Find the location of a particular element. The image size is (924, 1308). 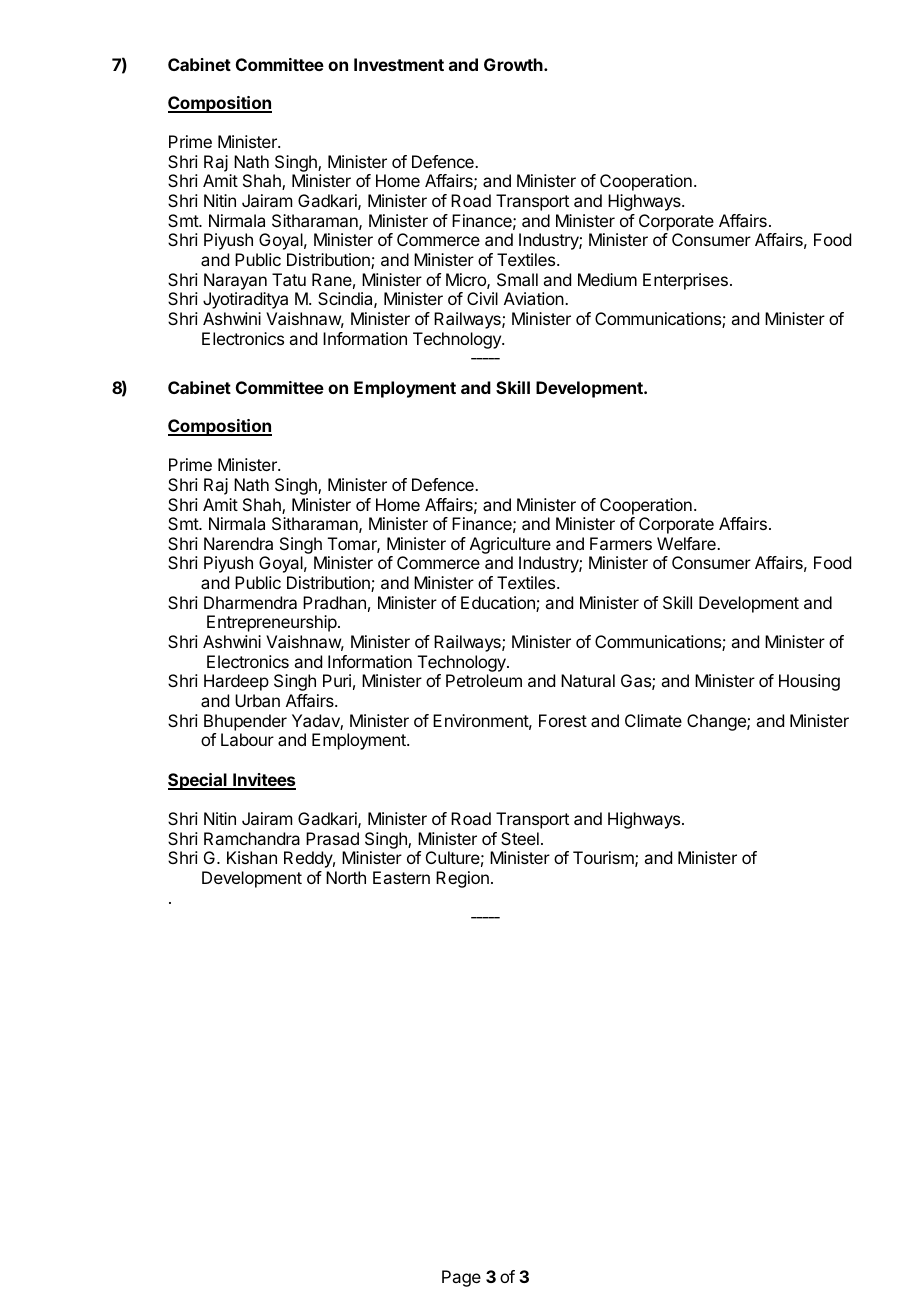

Narendra is located at coordinates (238, 543).
